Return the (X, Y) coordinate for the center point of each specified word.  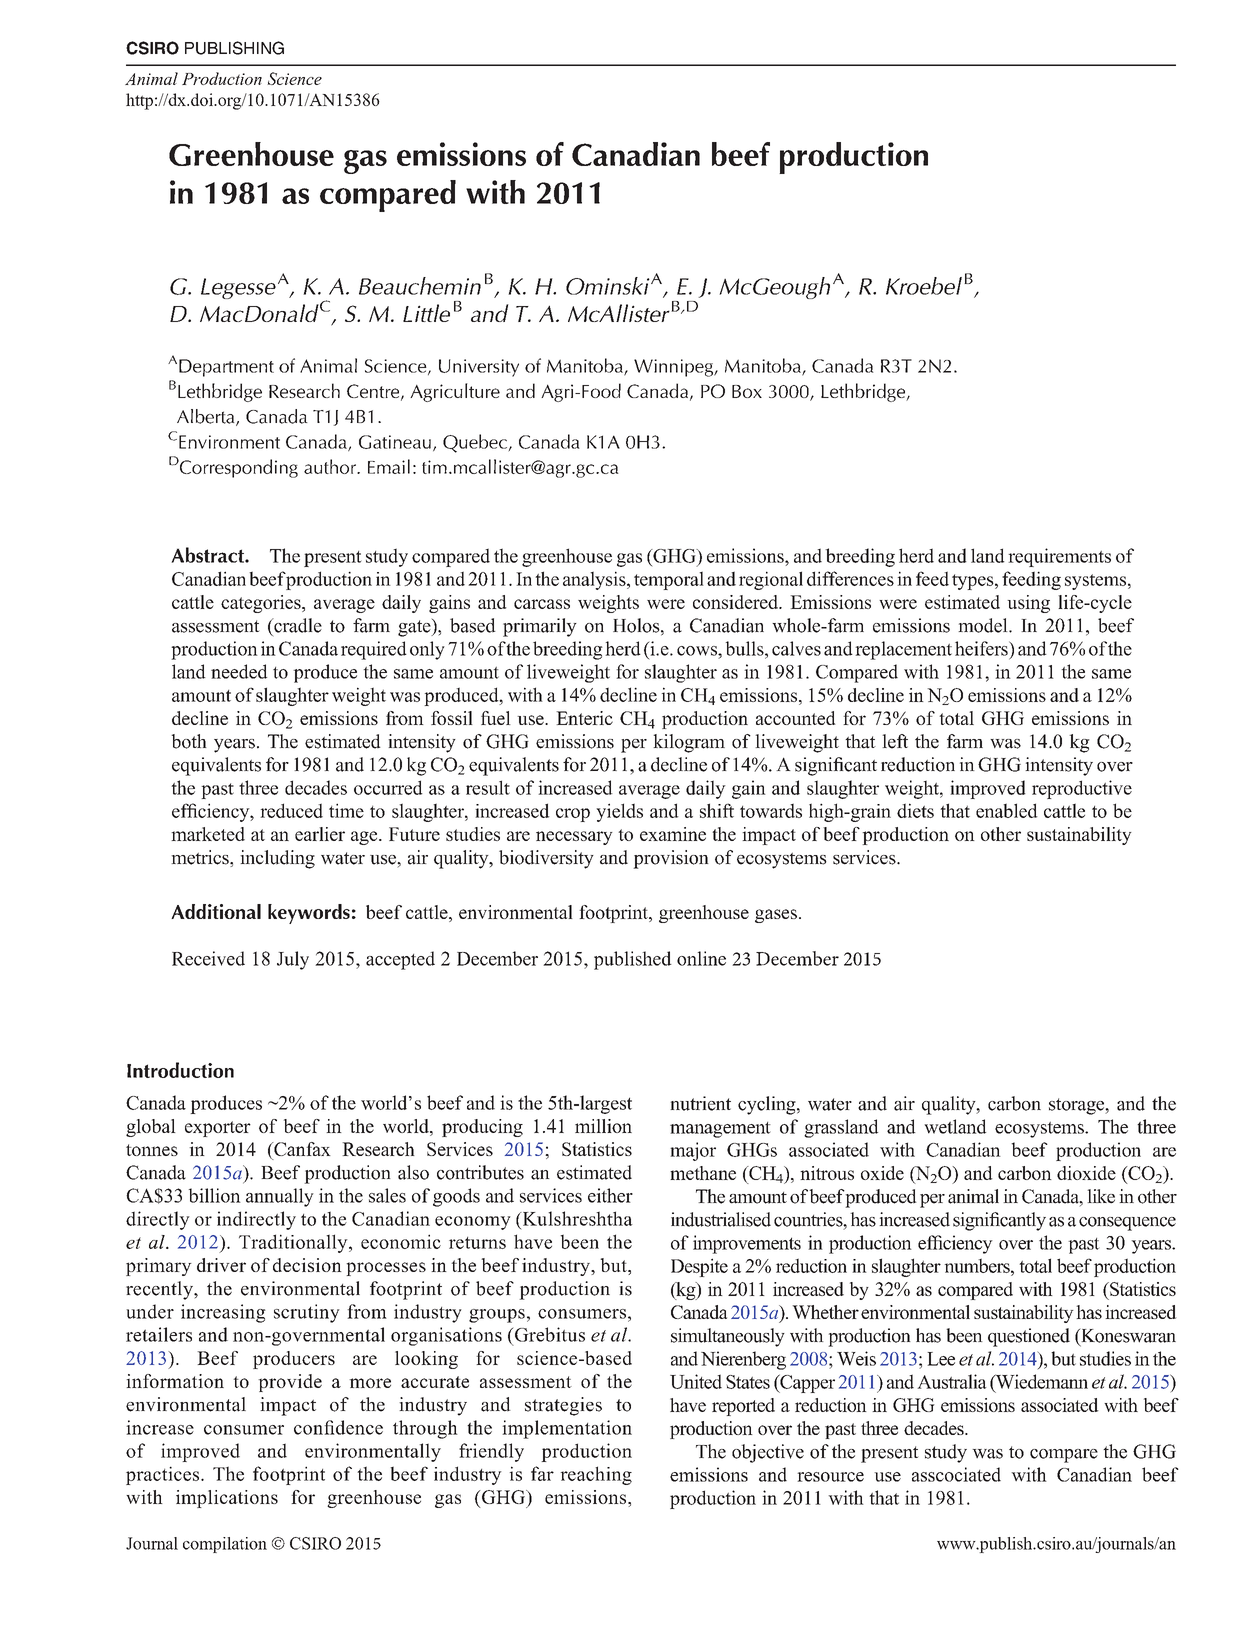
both (189, 741)
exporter (218, 1129)
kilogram (689, 743)
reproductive (1082, 789)
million (603, 1126)
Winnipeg (674, 368)
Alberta (207, 417)
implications (227, 1499)
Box (747, 391)
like (1101, 1196)
